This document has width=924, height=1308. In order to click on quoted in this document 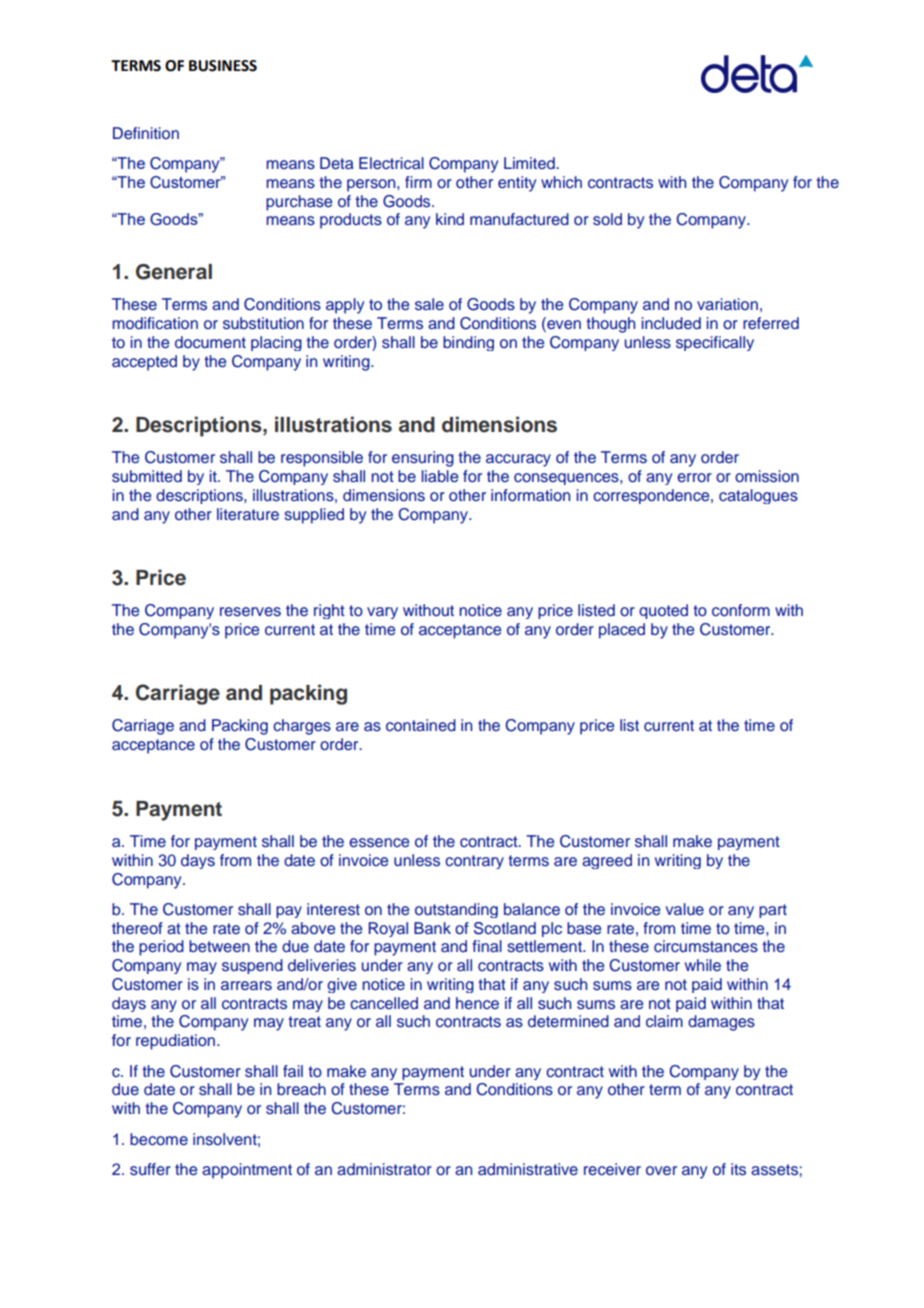, I will do `click(663, 611)`.
